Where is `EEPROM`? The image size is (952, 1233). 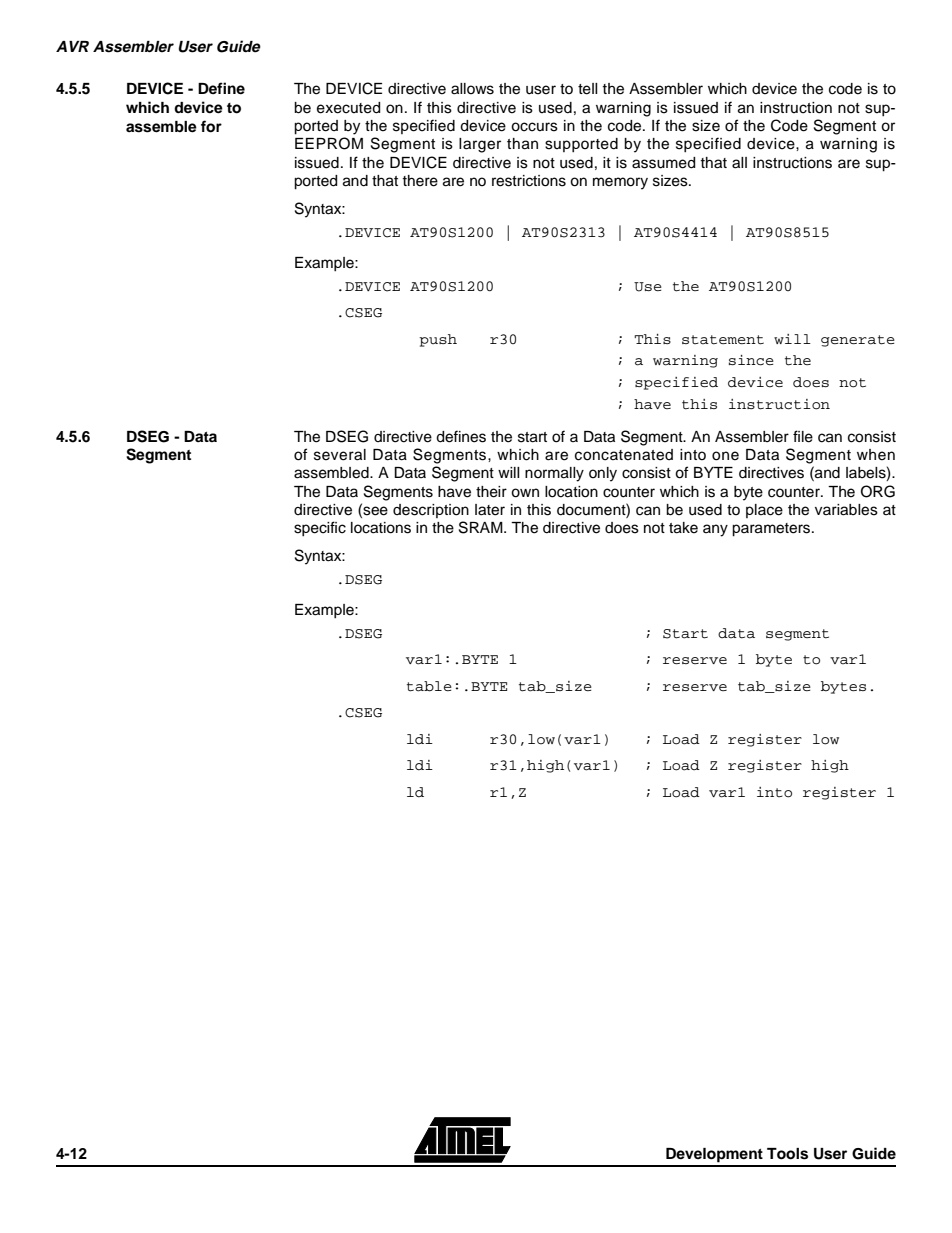 EEPROM is located at coordinates (329, 143).
